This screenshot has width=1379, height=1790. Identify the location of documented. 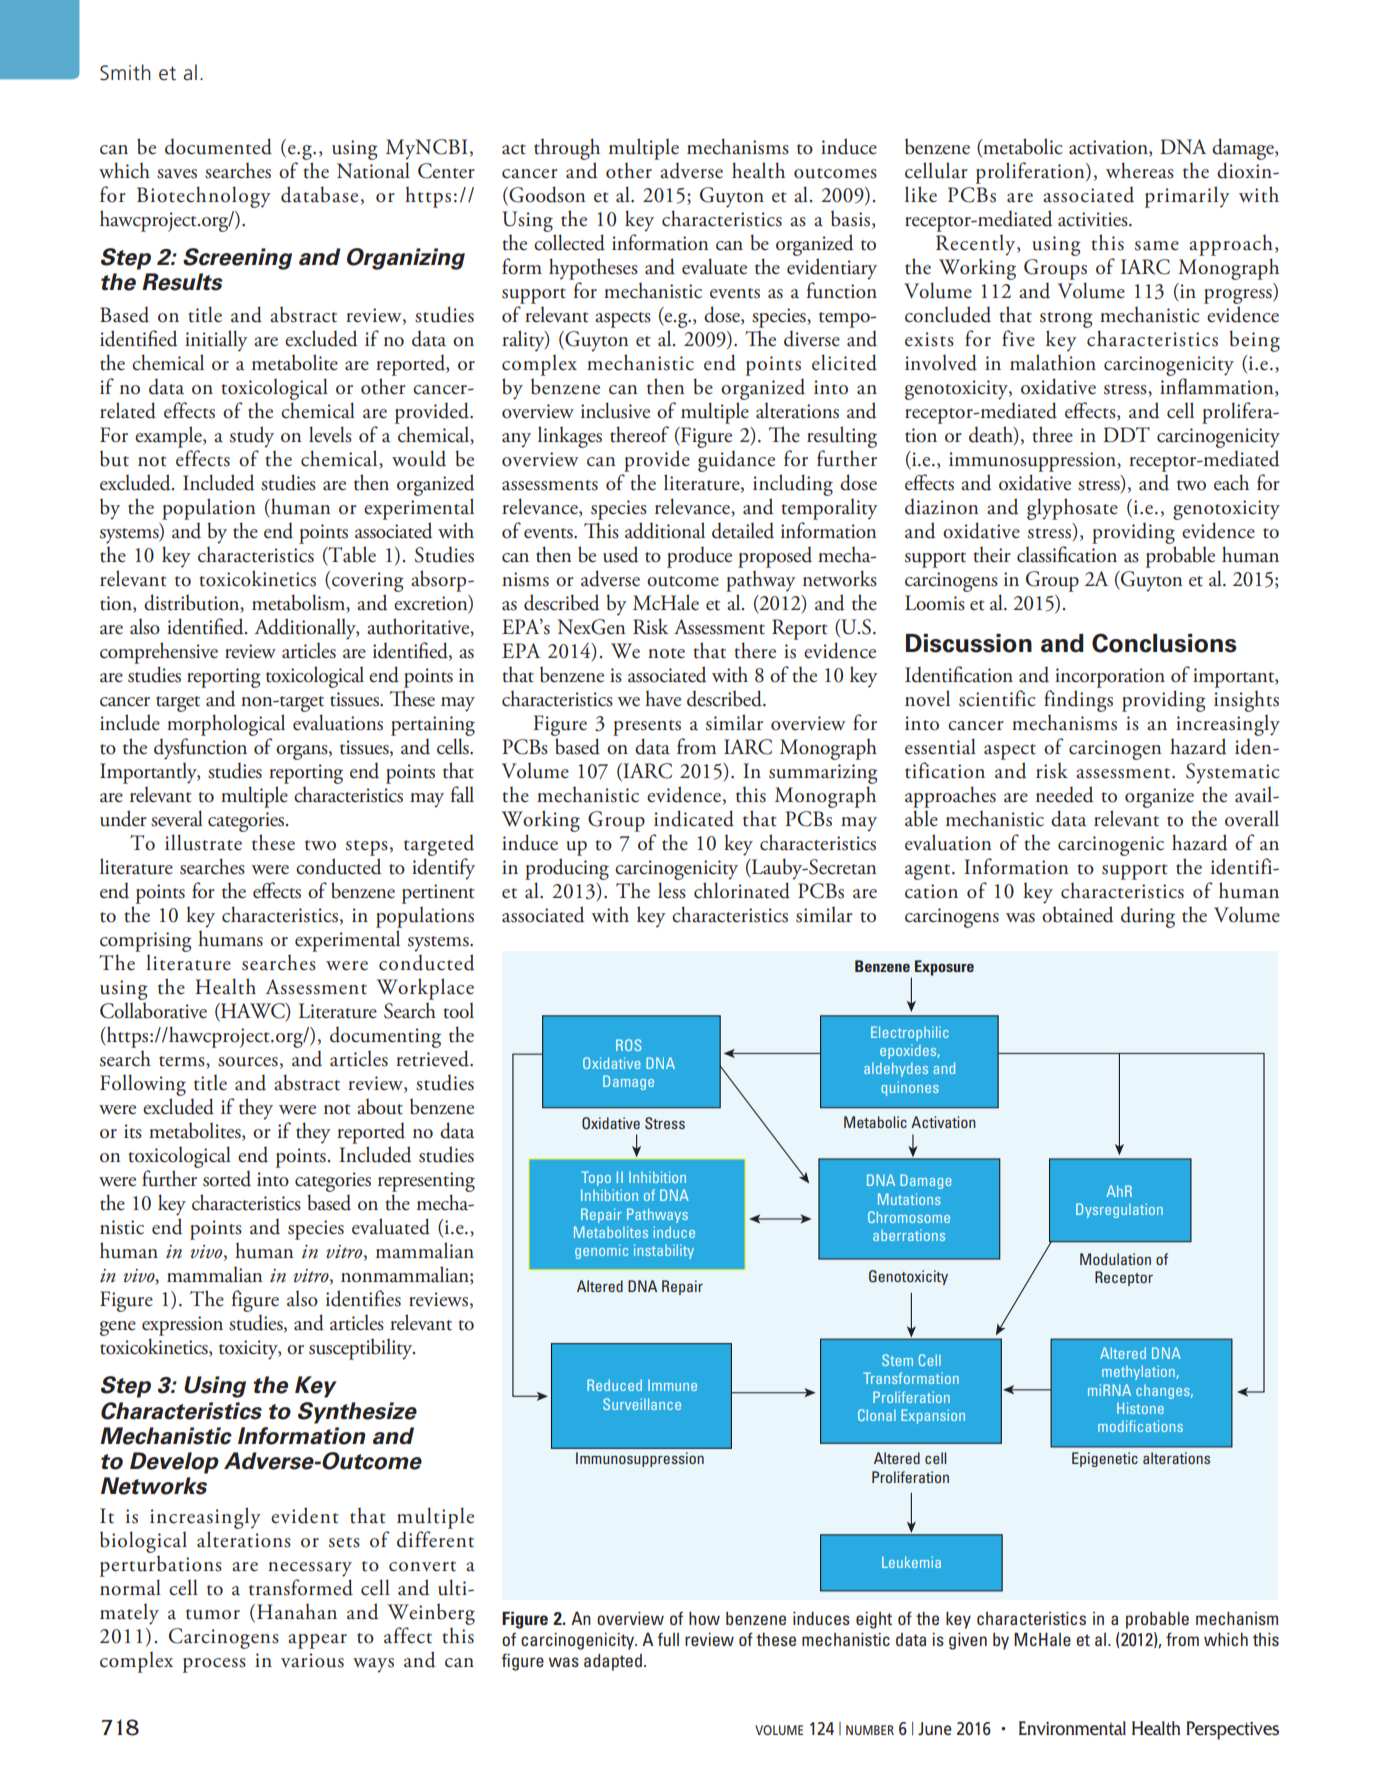
(218, 146).
